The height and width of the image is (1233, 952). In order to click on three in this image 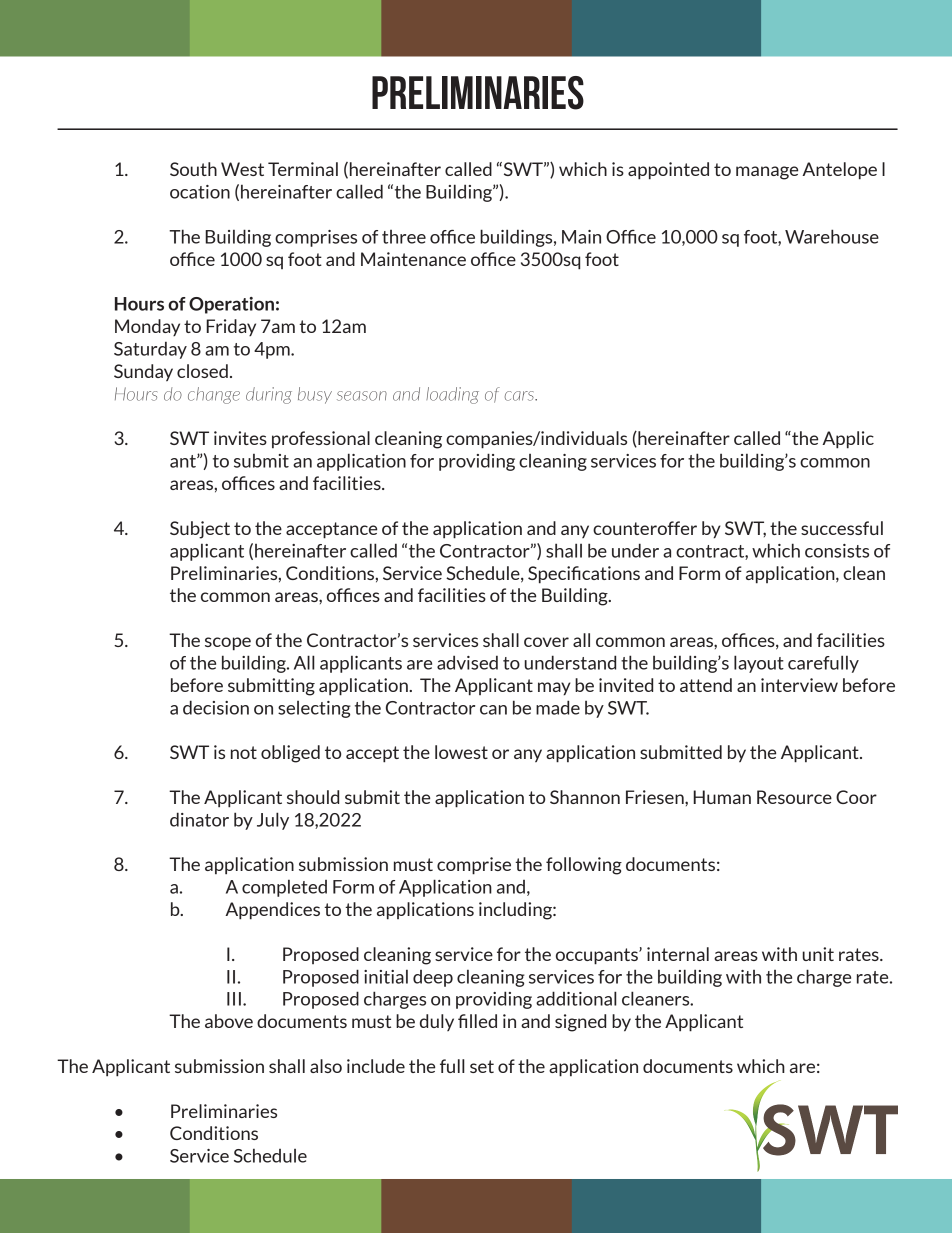, I will do `click(404, 237)`.
